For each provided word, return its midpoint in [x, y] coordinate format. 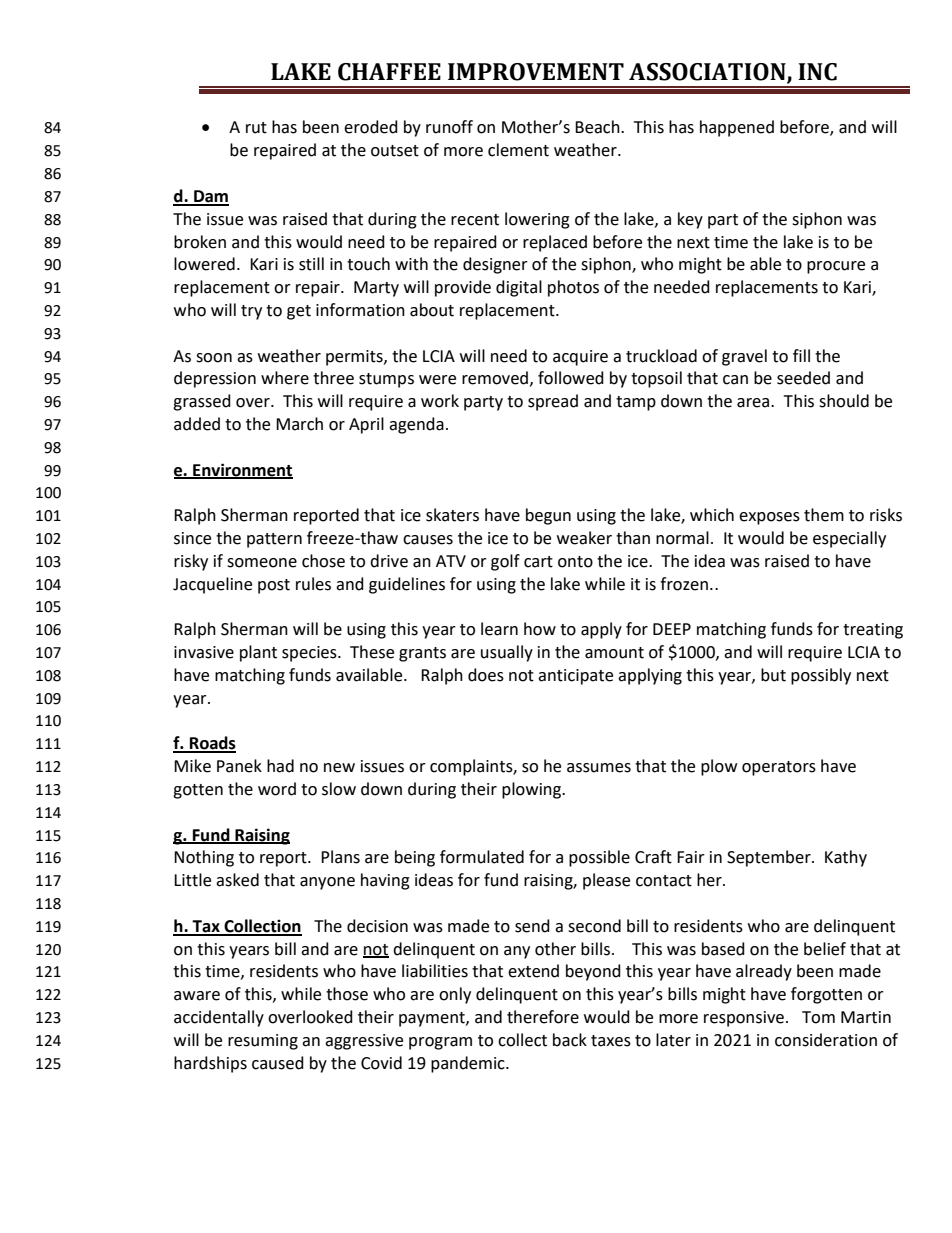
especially [849, 539]
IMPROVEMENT [536, 72]
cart [538, 562]
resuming [263, 1042]
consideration [826, 1040]
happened [737, 128]
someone [262, 563]
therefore [543, 1017]
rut [256, 128]
